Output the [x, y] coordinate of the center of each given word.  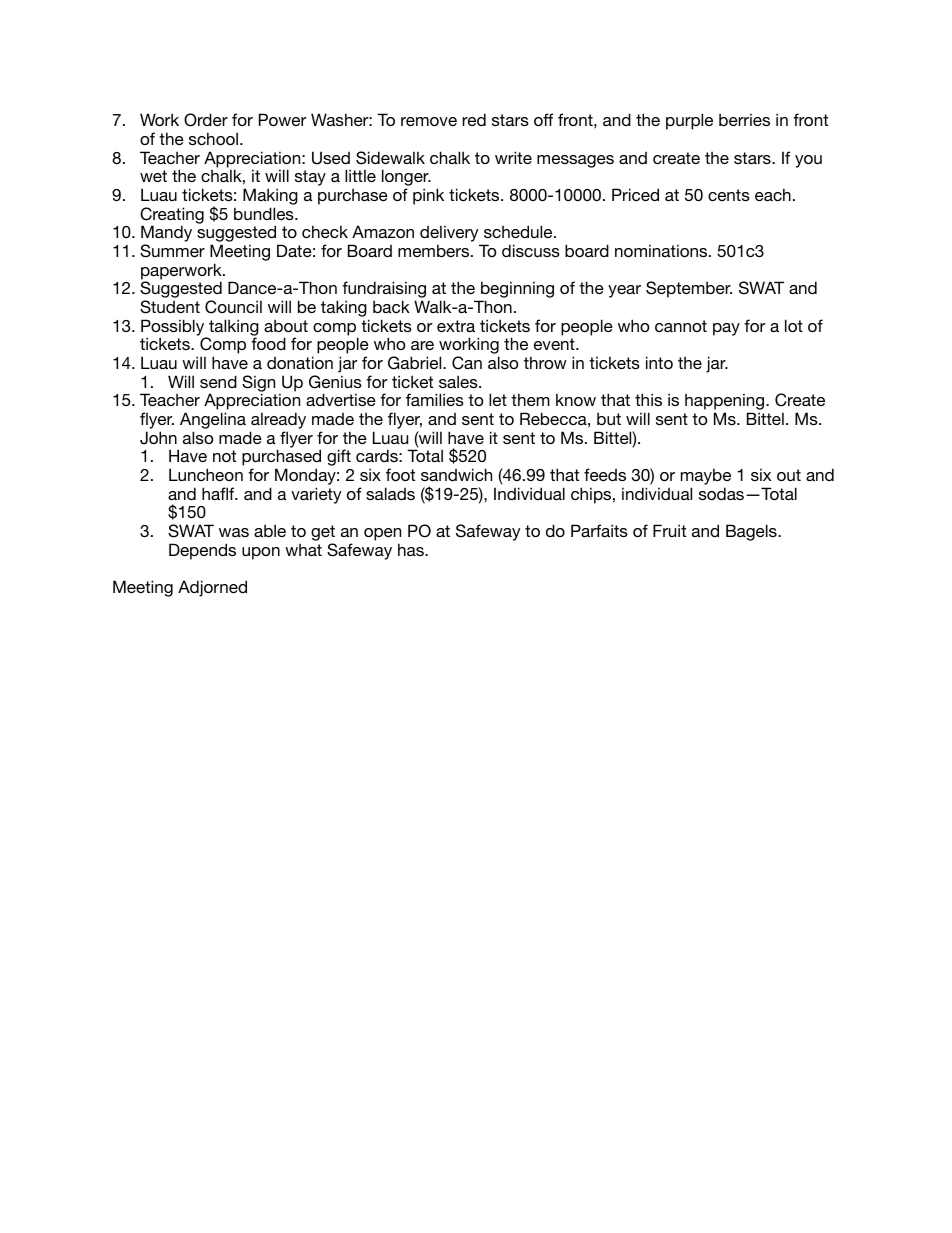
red [474, 119]
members [435, 250]
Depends [202, 551]
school [213, 138]
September [689, 289]
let [498, 399]
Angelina [213, 422]
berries [744, 119]
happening [726, 403]
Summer [172, 251]
